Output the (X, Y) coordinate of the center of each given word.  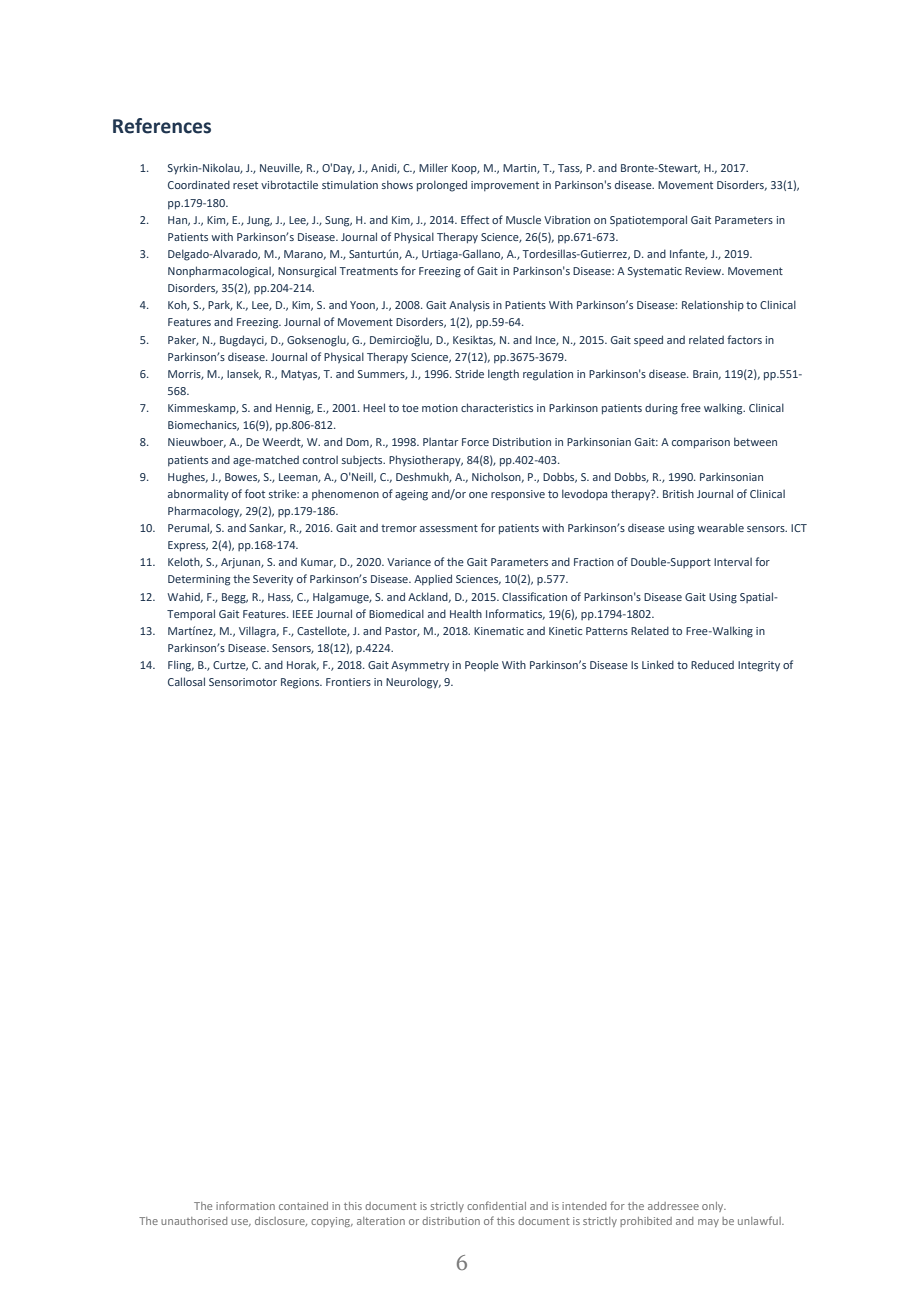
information (245, 1205)
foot (255, 493)
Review (704, 271)
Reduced (712, 664)
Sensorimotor (243, 682)
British (678, 494)
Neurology (413, 683)
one (478, 495)
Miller (433, 167)
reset (245, 185)
